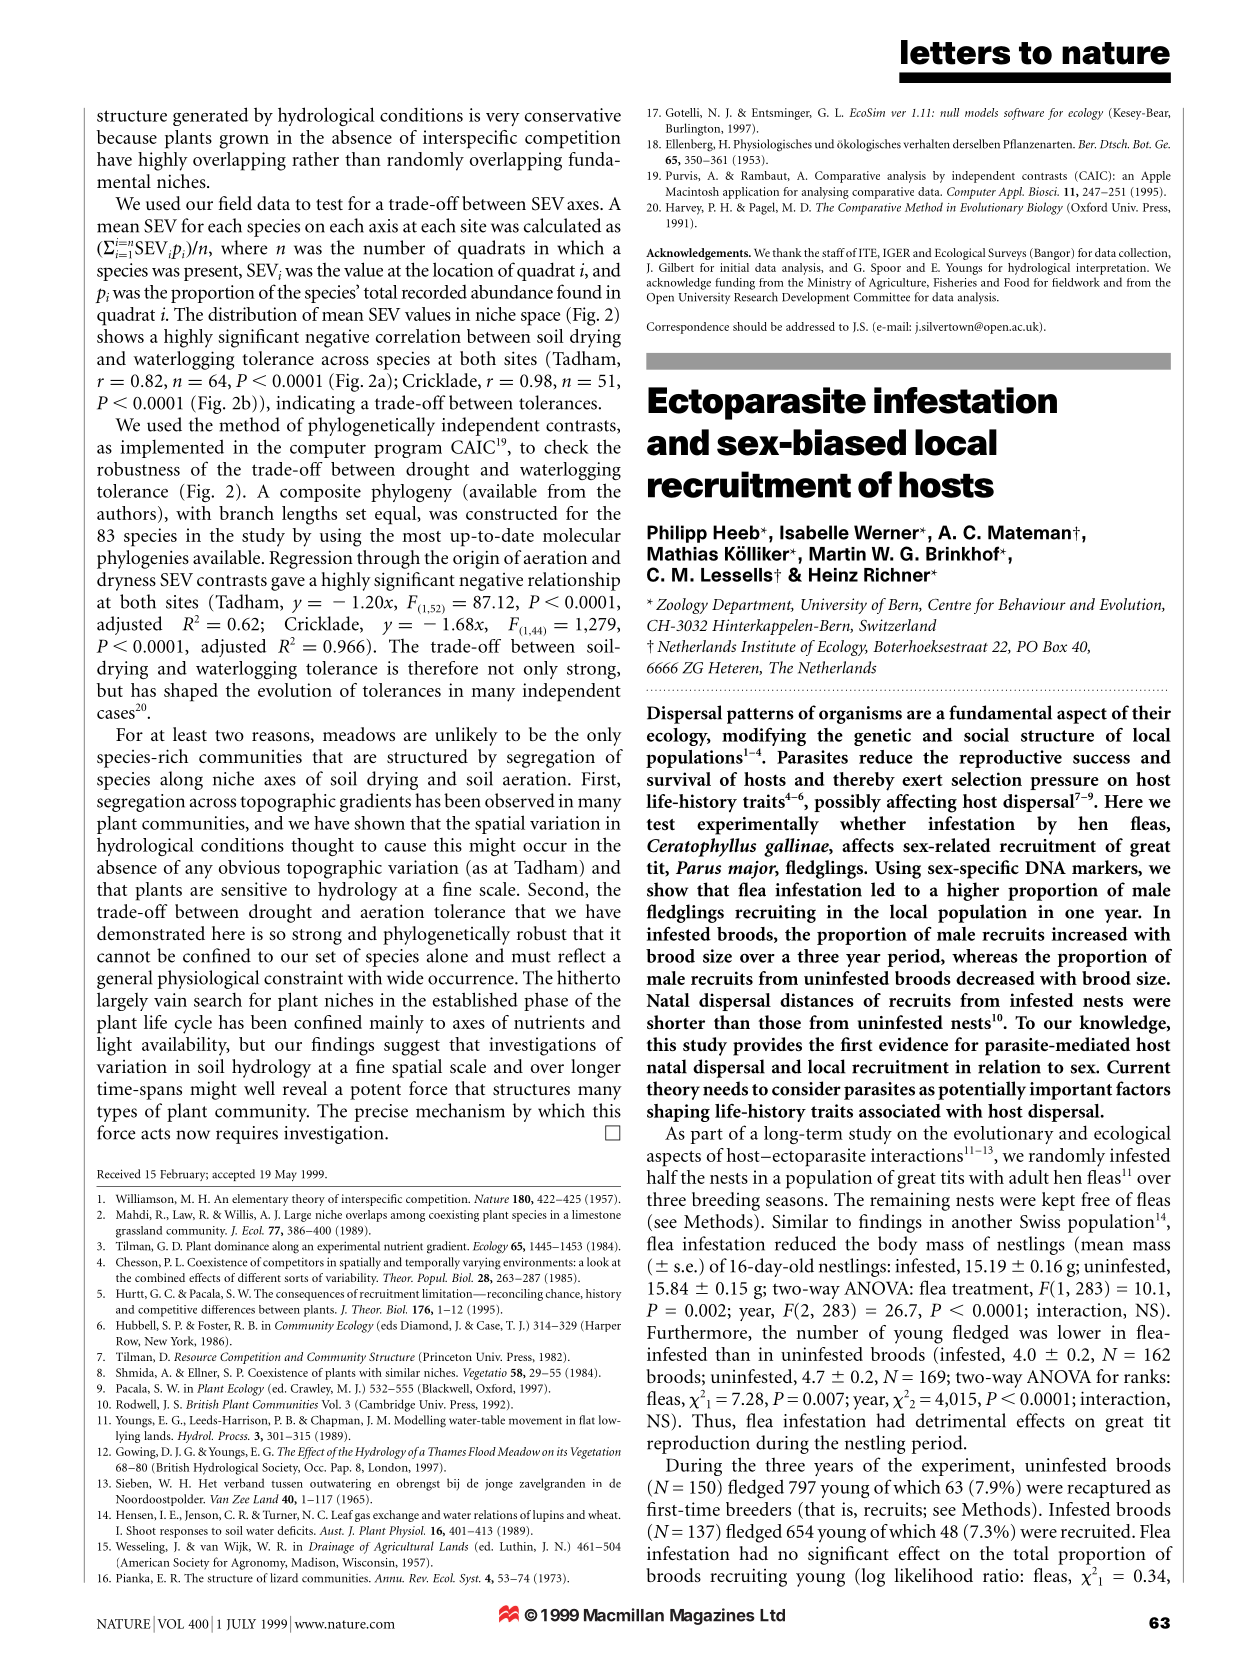 Image resolution: width=1258 pixels, height=1656 pixels. What do you see at coordinates (210, 116) in the image?
I see `generated` at bounding box center [210, 116].
